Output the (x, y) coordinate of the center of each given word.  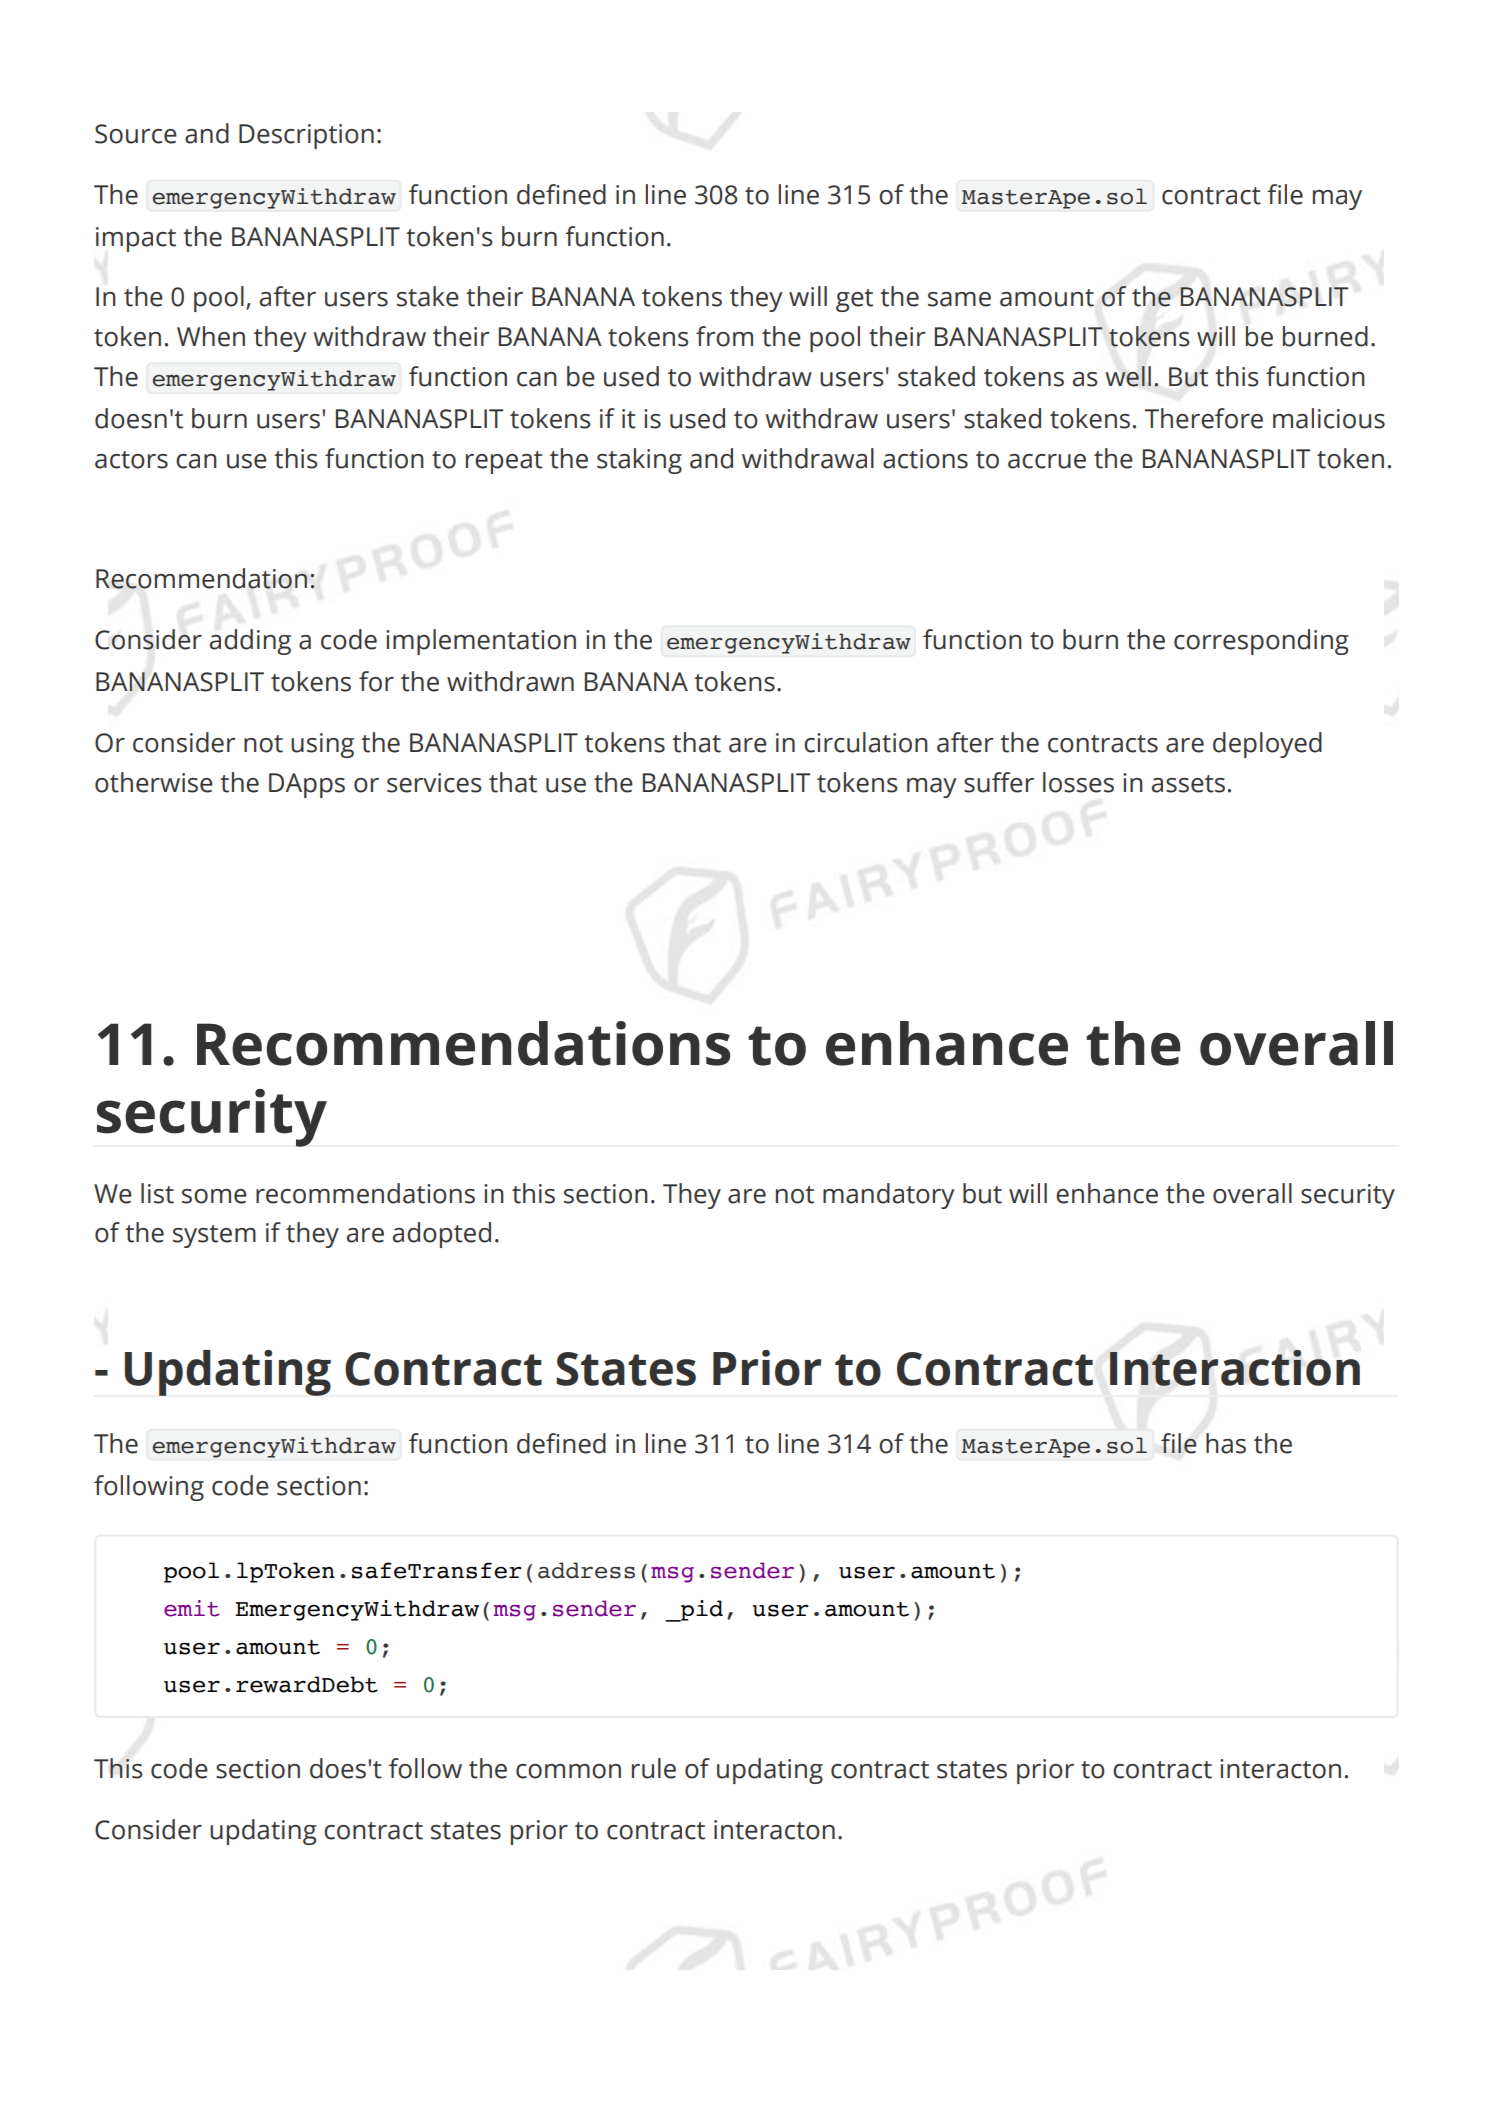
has (1226, 1443)
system (214, 1236)
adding (250, 642)
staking (639, 461)
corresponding (1261, 642)
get (854, 300)
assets (1188, 784)
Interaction (1235, 1368)
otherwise (154, 782)
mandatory (889, 1196)
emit (192, 1608)
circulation (866, 742)
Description (306, 136)
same (959, 299)
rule (654, 1768)
